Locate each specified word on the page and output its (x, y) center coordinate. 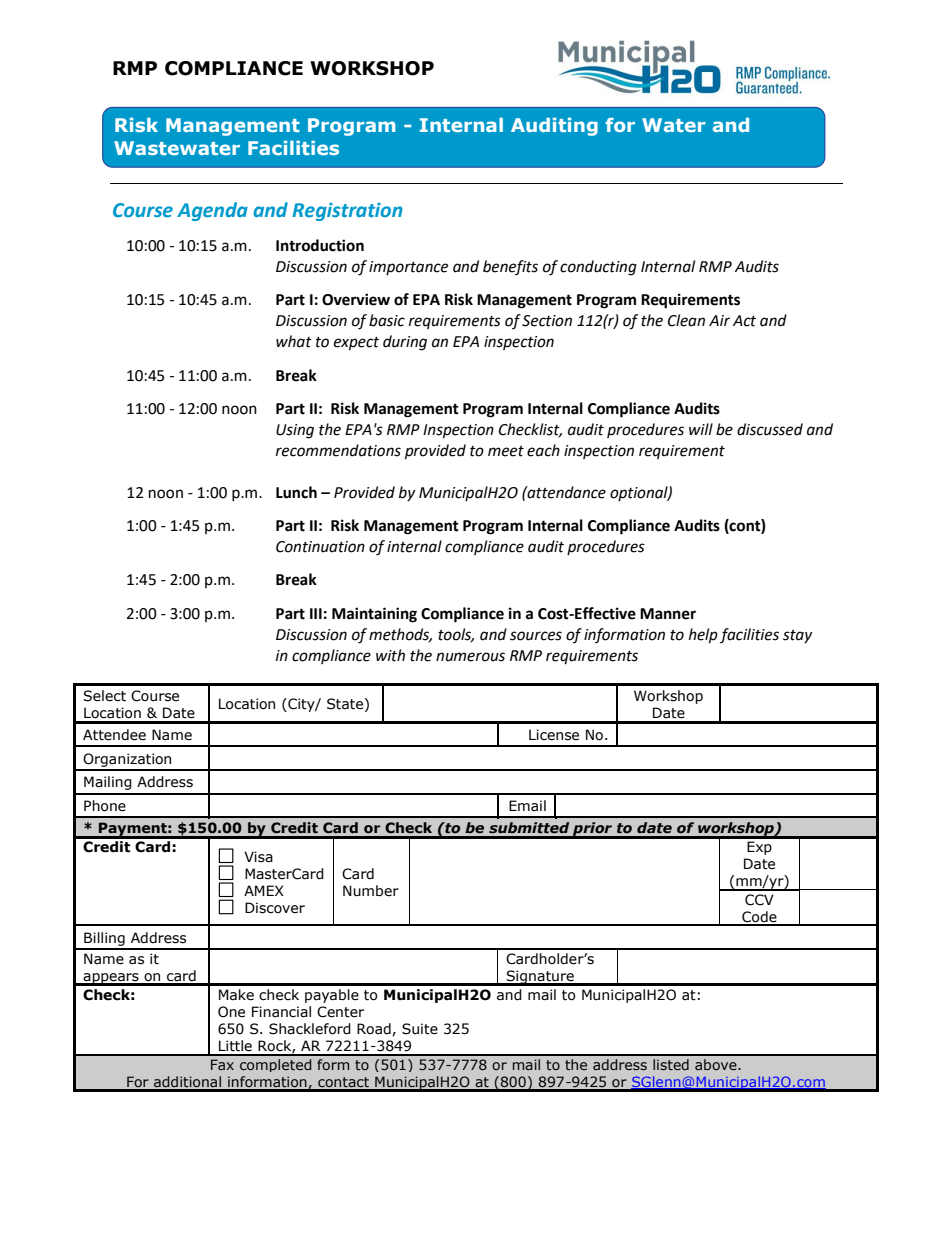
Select (104, 696)
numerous (470, 657)
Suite (420, 1029)
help (703, 636)
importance (408, 268)
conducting (598, 268)
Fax (222, 1064)
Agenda (212, 211)
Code (759, 918)
